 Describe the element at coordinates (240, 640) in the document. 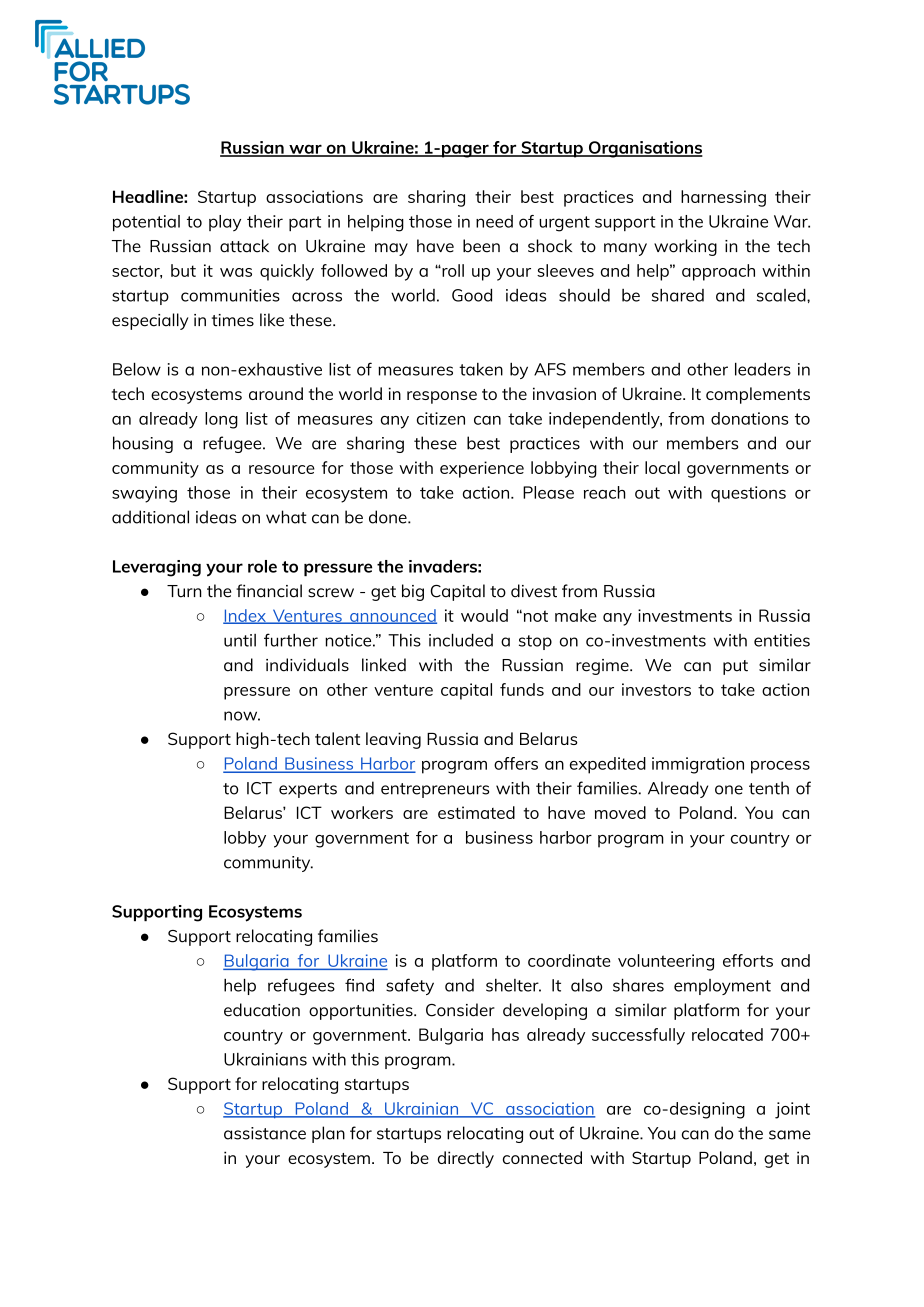

I see `until` at that location.
